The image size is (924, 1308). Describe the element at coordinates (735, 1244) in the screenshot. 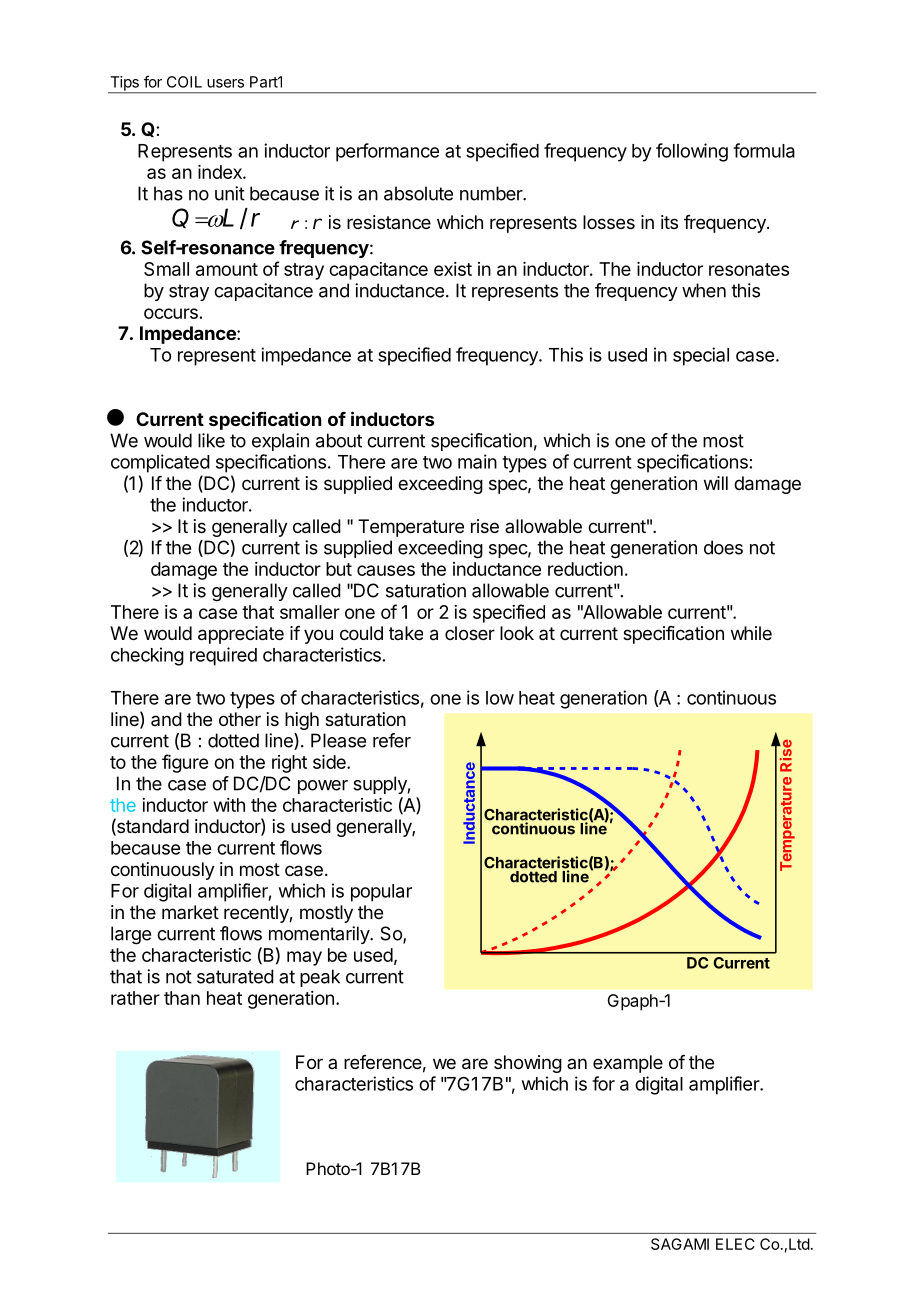

I see `ELEC` at that location.
